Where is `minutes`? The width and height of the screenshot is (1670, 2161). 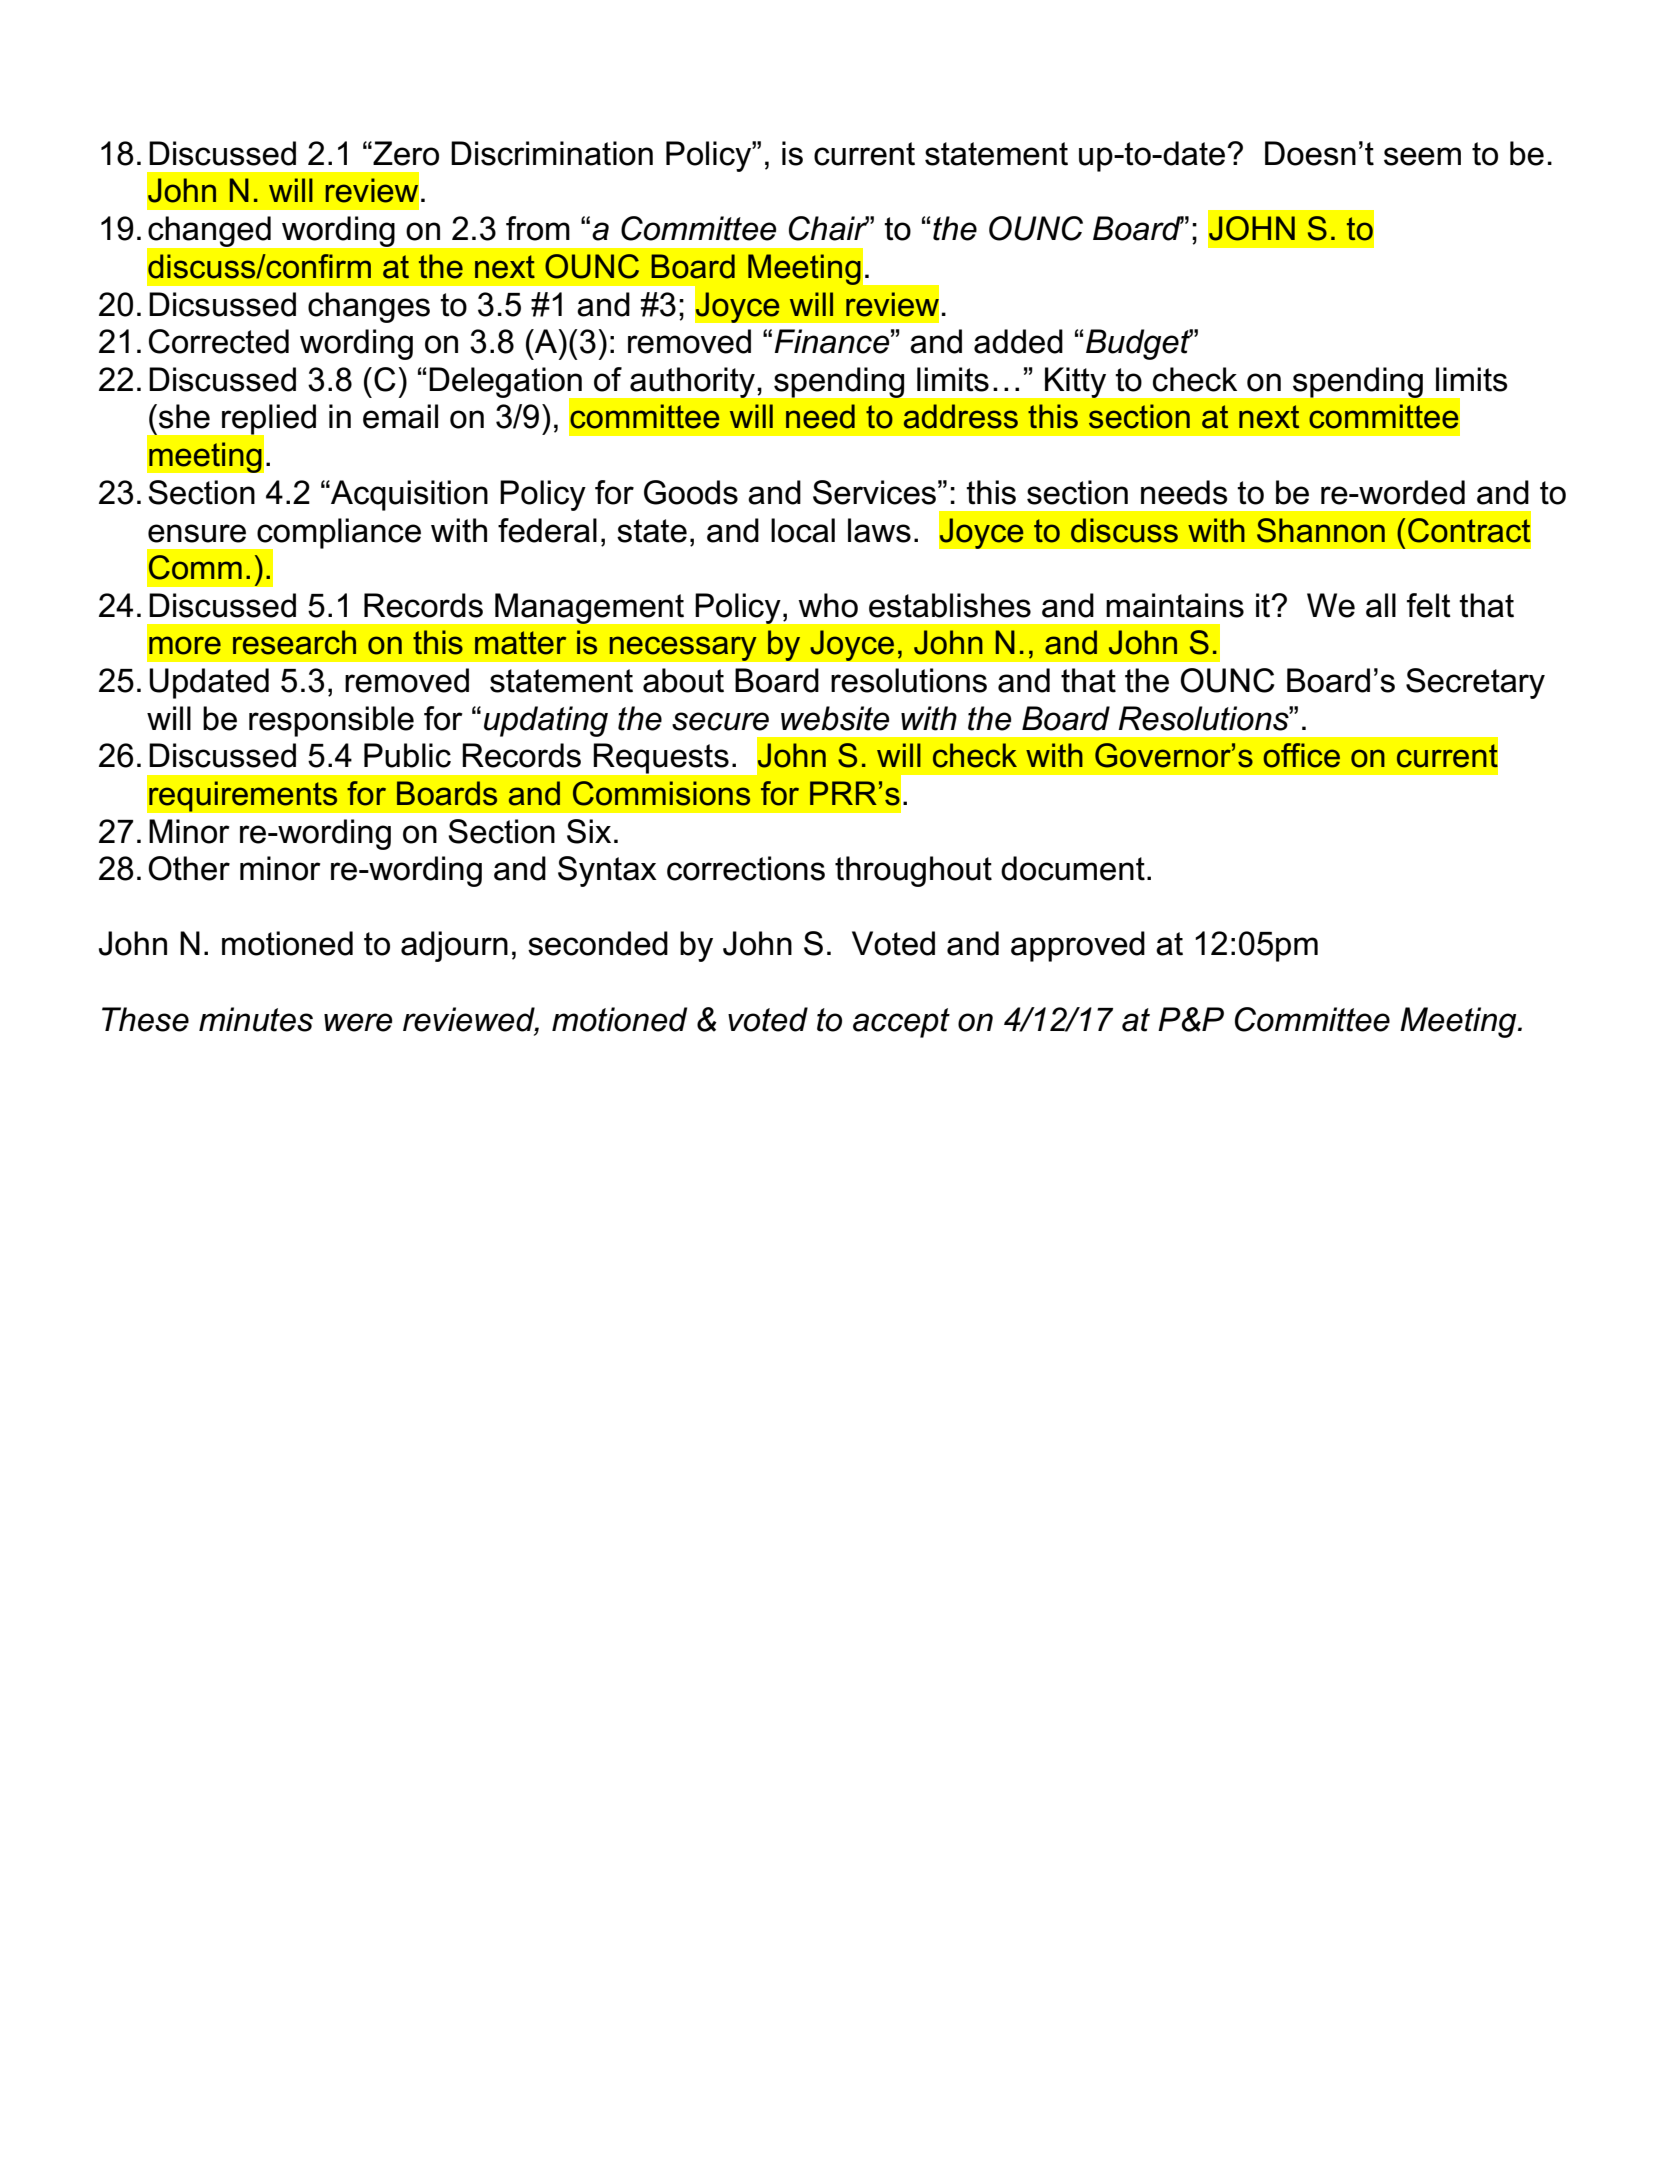
minutes is located at coordinates (256, 1019).
